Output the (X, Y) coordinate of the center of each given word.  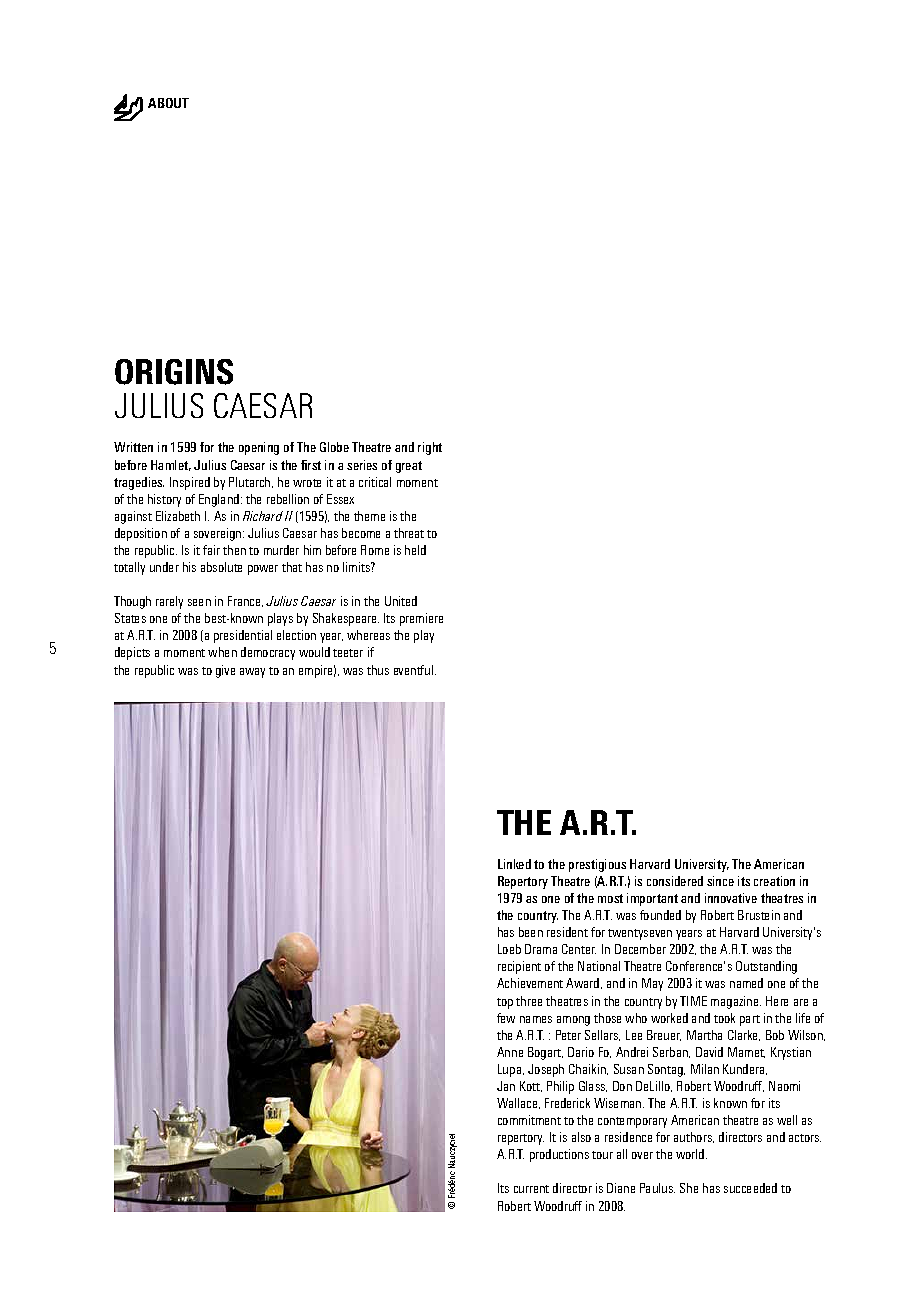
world (691, 1154)
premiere (421, 619)
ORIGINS (174, 372)
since (720, 881)
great (409, 467)
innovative (731, 898)
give (225, 671)
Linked (514, 864)
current (531, 1189)
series (362, 465)
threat (409, 533)
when (222, 652)
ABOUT (168, 103)
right (430, 448)
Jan (506, 1086)
